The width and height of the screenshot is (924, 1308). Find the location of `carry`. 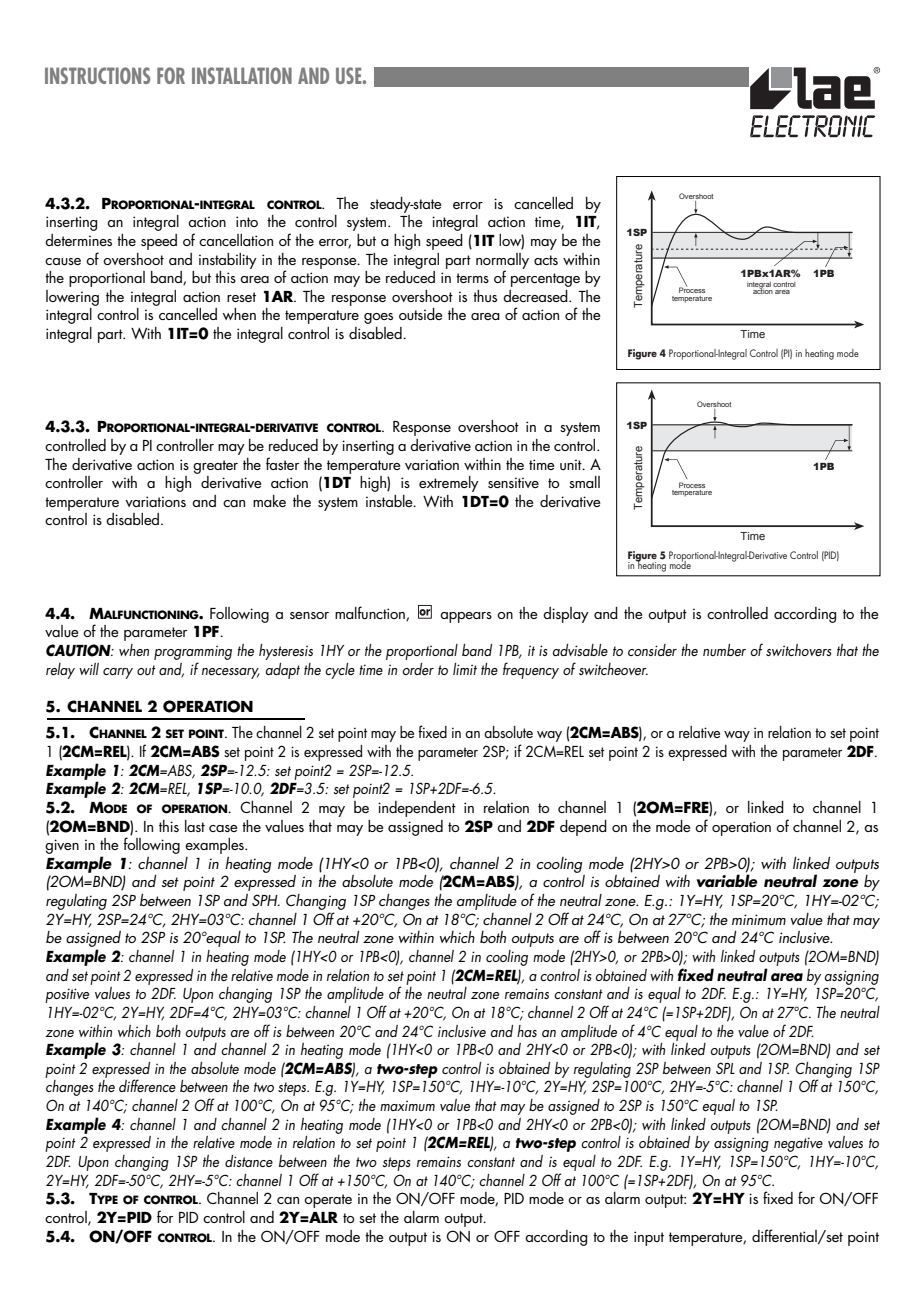

carry is located at coordinates (118, 673).
